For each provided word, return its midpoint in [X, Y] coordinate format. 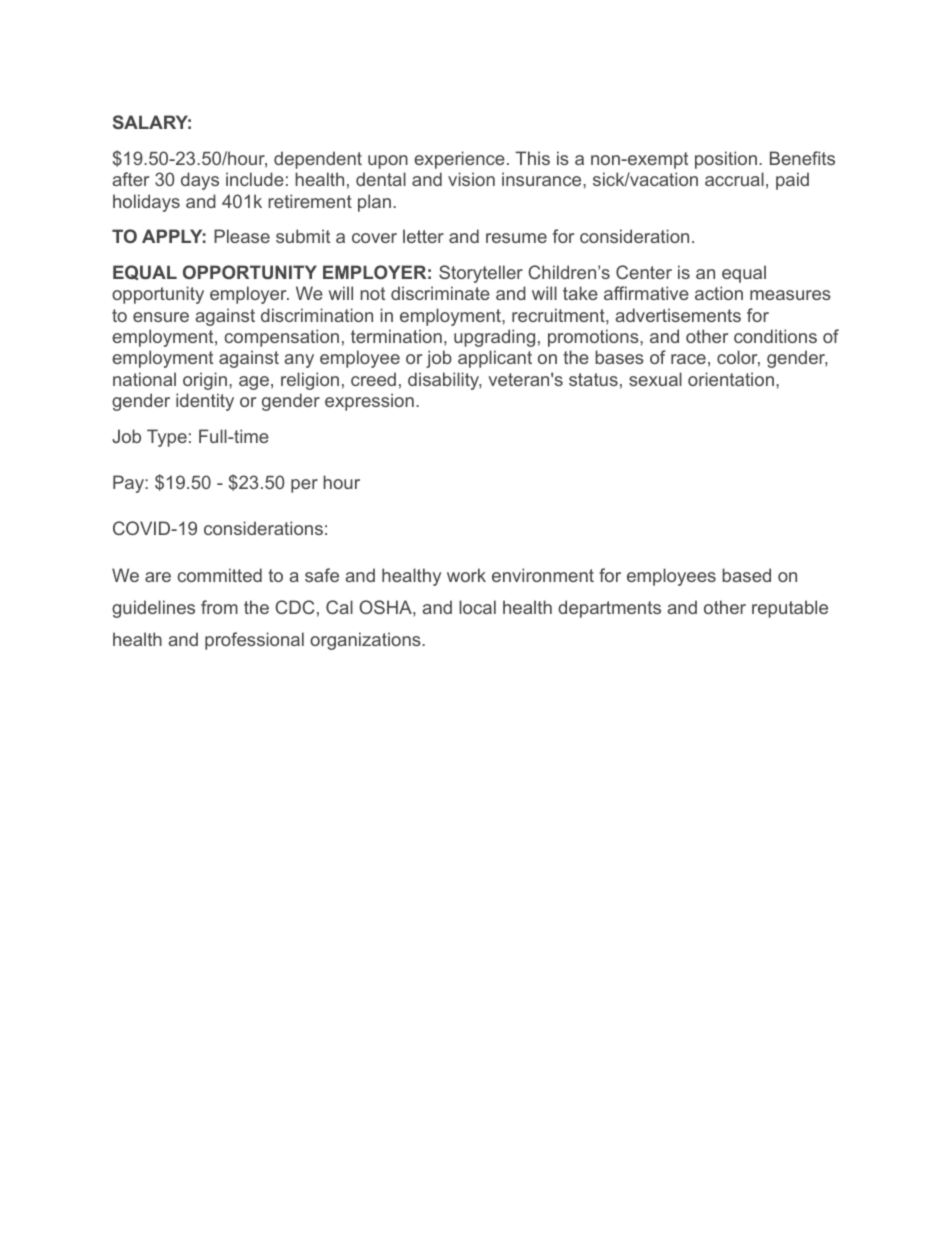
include [255, 179]
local [477, 607]
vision [471, 179]
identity [205, 402]
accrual [734, 179]
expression [369, 402]
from [219, 607]
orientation [731, 379]
